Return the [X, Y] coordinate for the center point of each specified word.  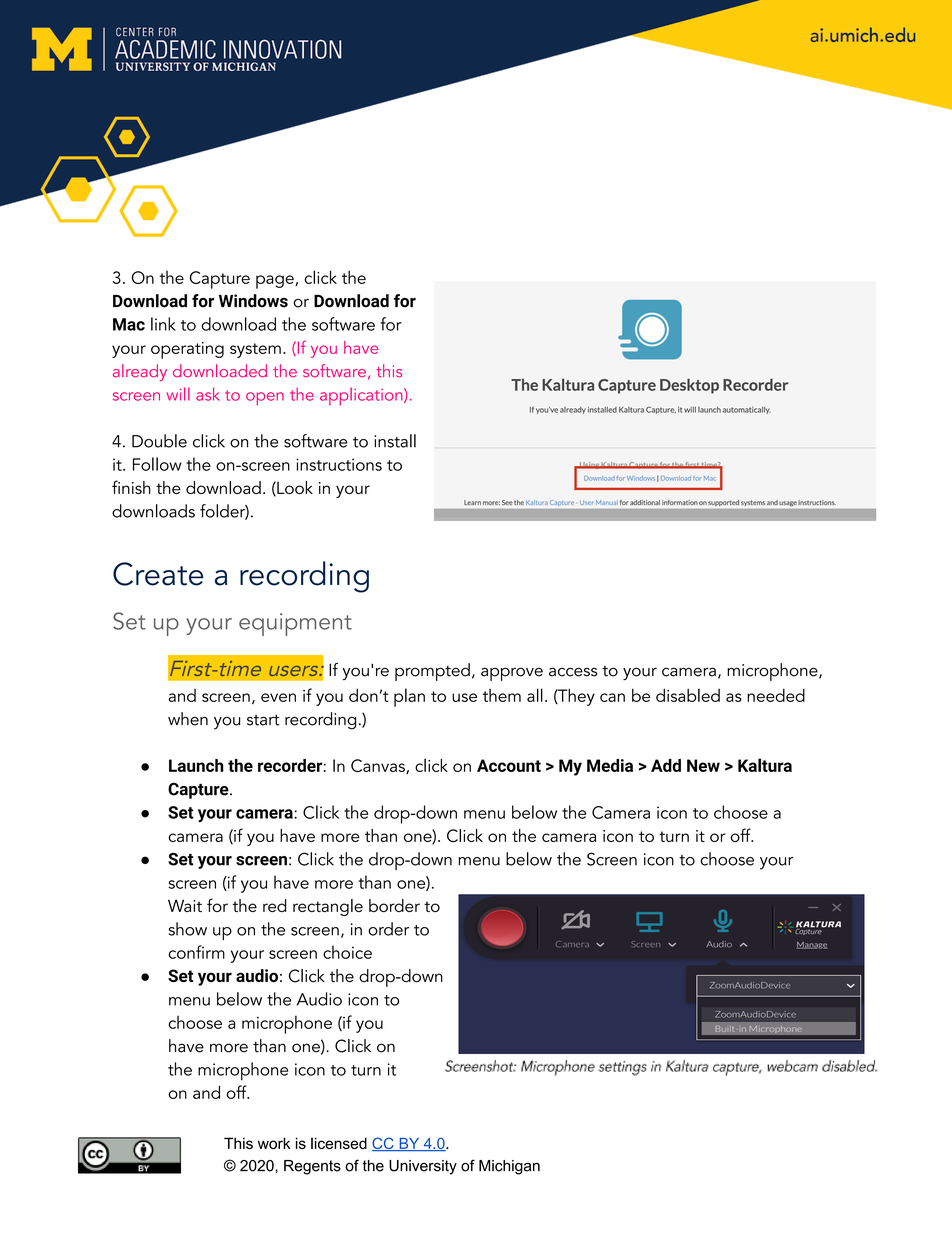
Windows [253, 301]
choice [347, 952]
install [395, 441]
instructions [339, 464]
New [703, 765]
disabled [688, 695]
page [276, 282]
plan [409, 697]
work [274, 1143]
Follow [157, 464]
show [188, 929]
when [188, 719]
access [573, 672]
